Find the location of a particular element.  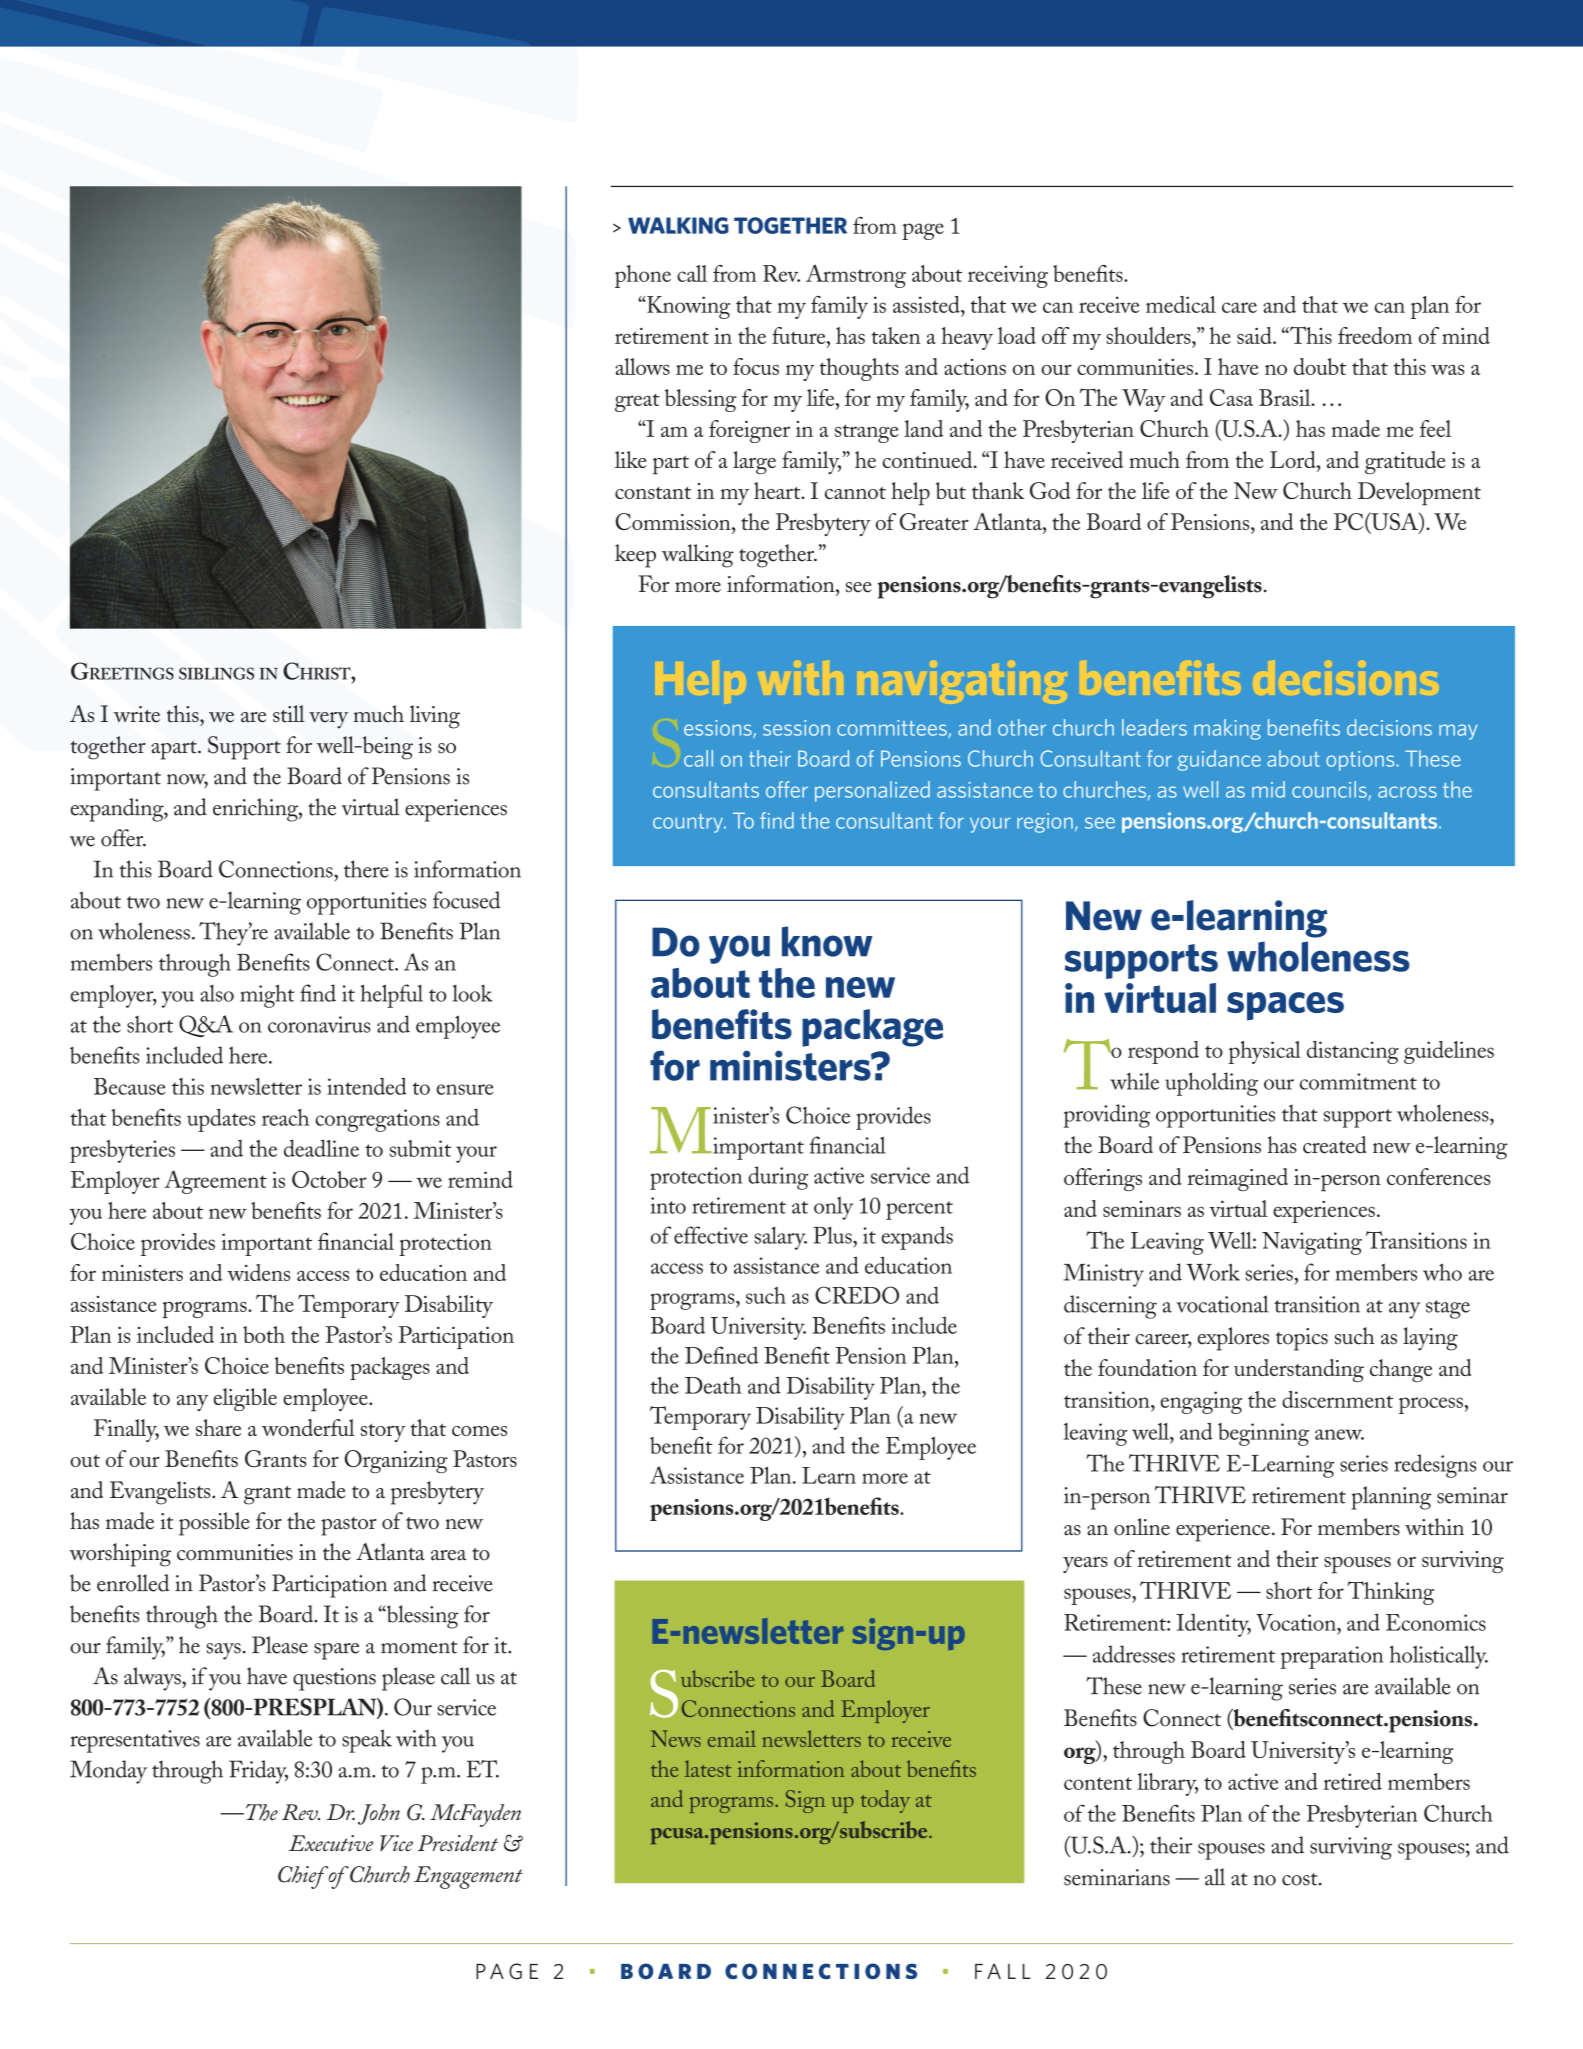

very is located at coordinates (328, 720).
